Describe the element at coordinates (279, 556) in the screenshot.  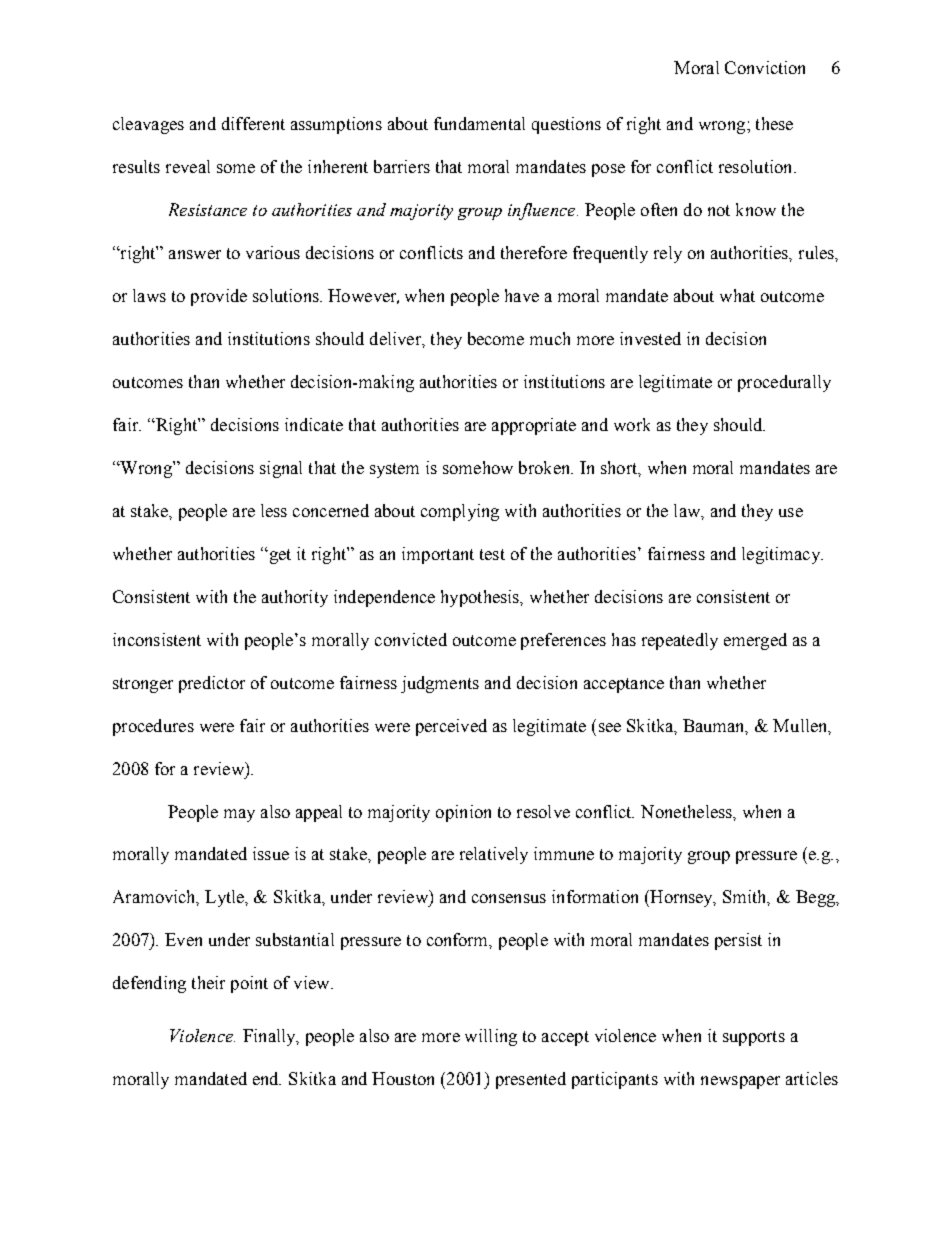
I see `get` at that location.
